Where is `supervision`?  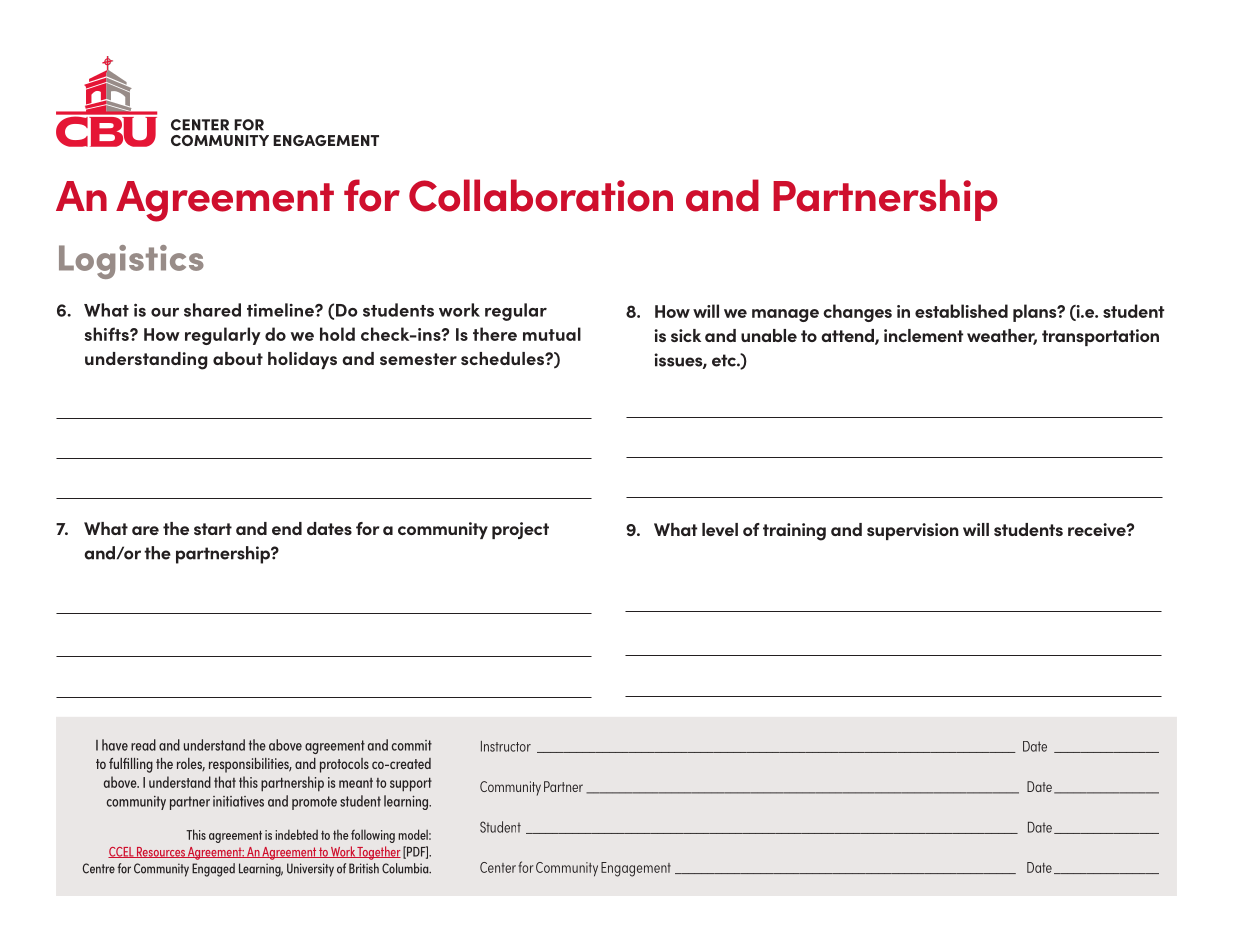 supervision is located at coordinates (913, 531).
